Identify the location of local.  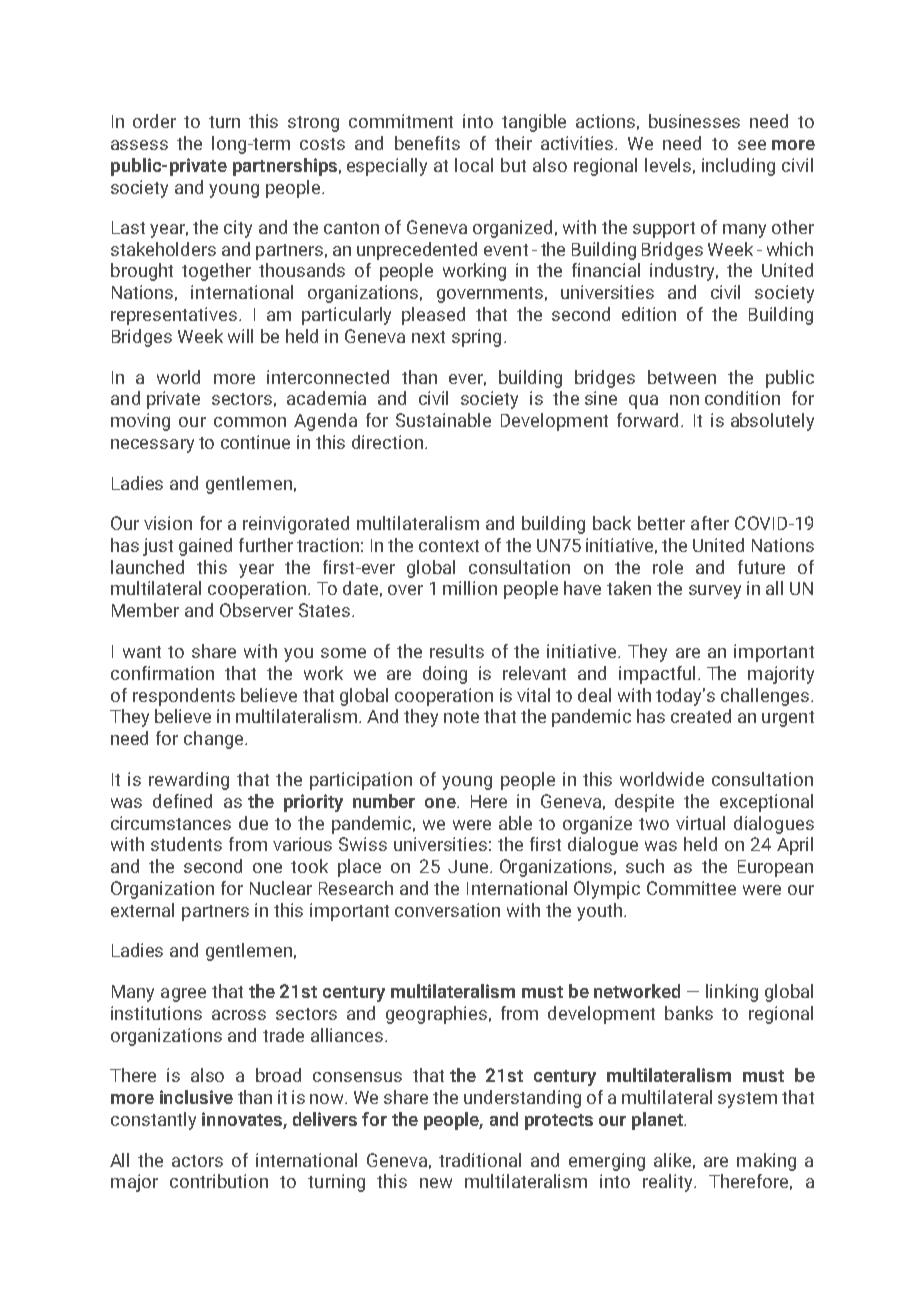
(474, 165).
